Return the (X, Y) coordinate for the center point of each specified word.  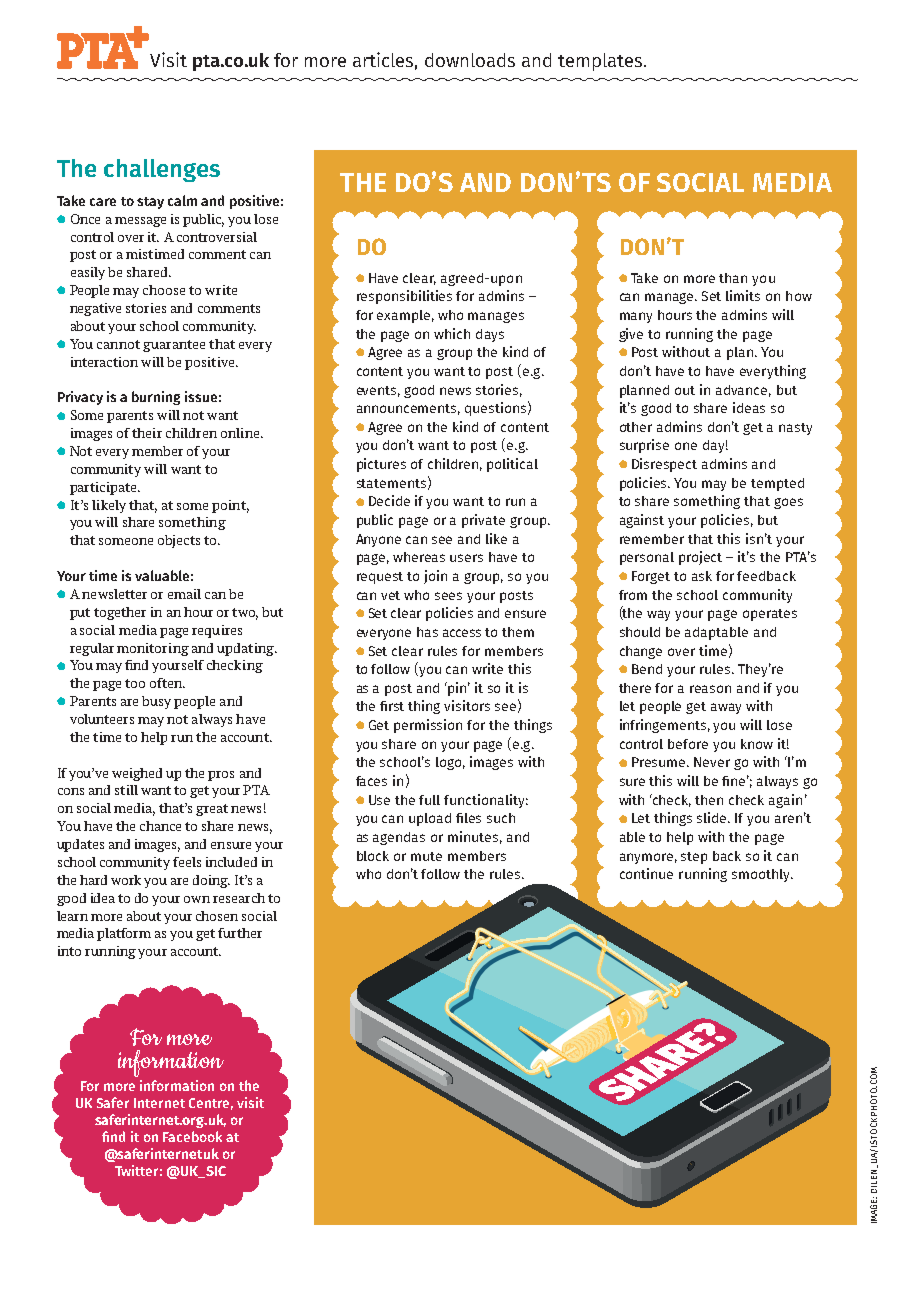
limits (743, 295)
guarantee (174, 346)
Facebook (192, 1136)
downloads (470, 60)
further (240, 933)
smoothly (762, 875)
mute (426, 856)
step (694, 858)
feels (187, 862)
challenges (162, 170)
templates (601, 62)
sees (448, 596)
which (452, 333)
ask (702, 576)
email (184, 594)
